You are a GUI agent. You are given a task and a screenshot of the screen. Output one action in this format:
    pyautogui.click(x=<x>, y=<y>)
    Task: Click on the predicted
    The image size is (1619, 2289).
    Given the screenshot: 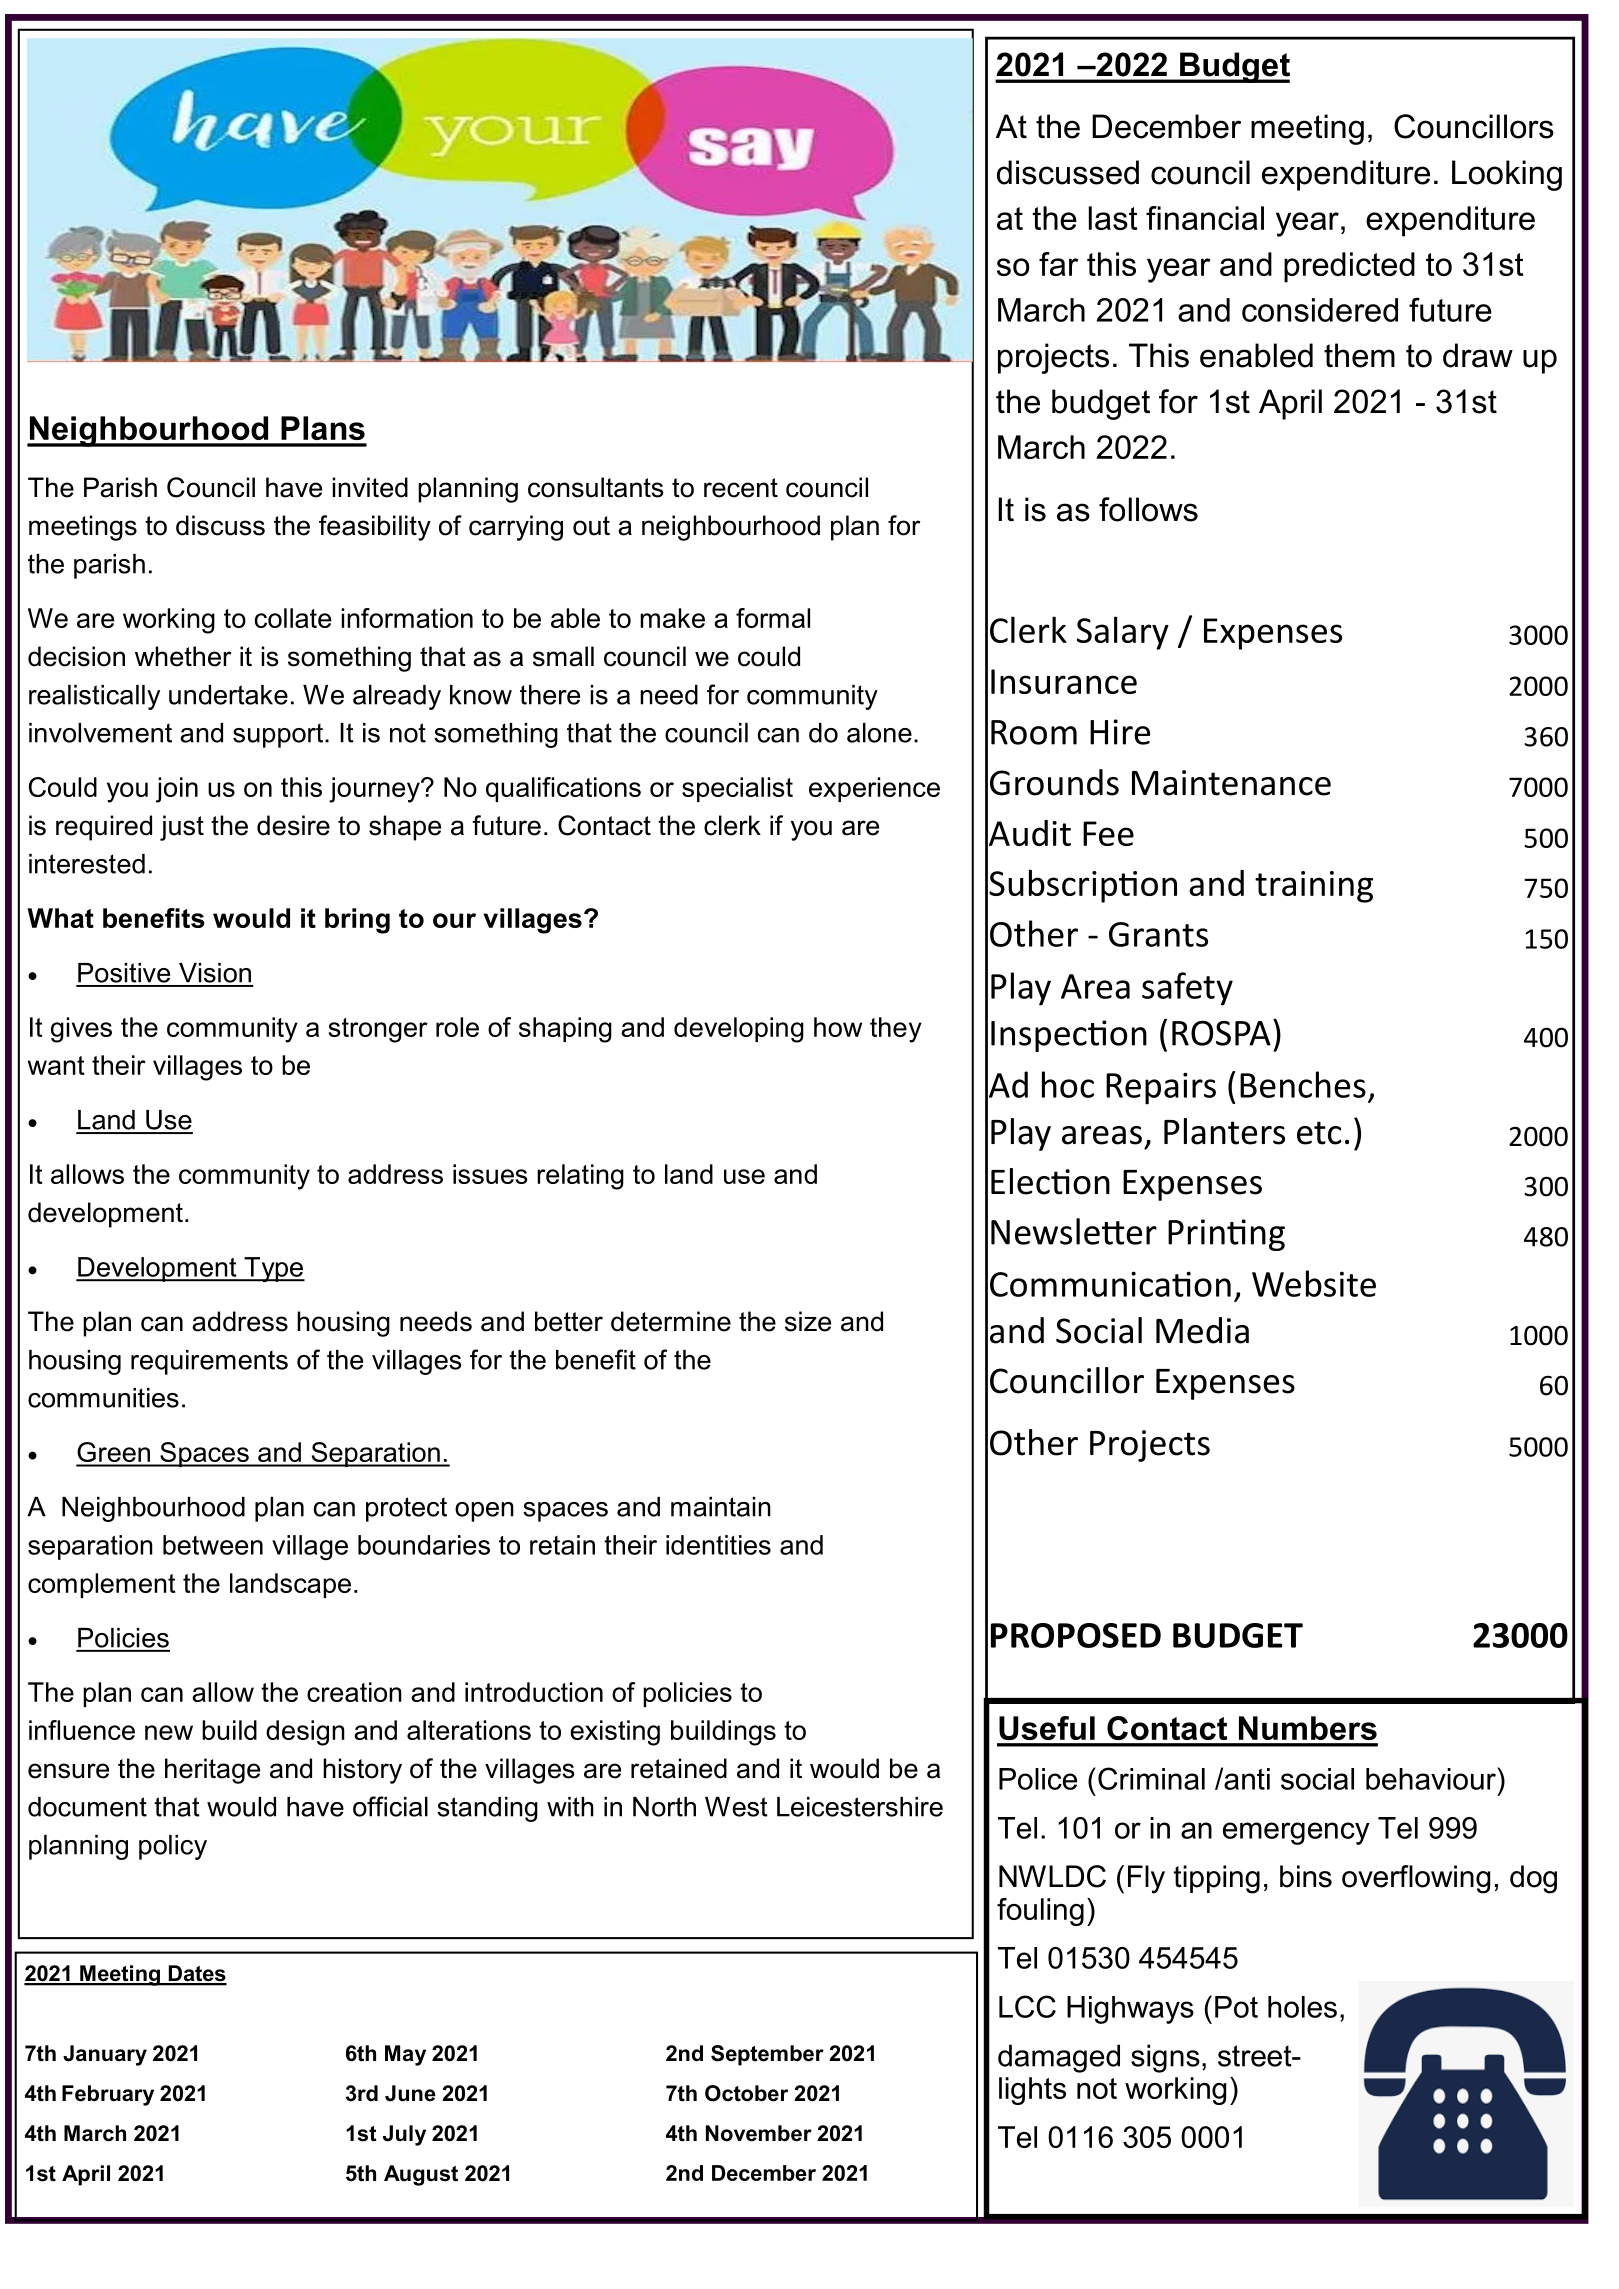 What is the action you would take?
    pyautogui.click(x=1349, y=267)
